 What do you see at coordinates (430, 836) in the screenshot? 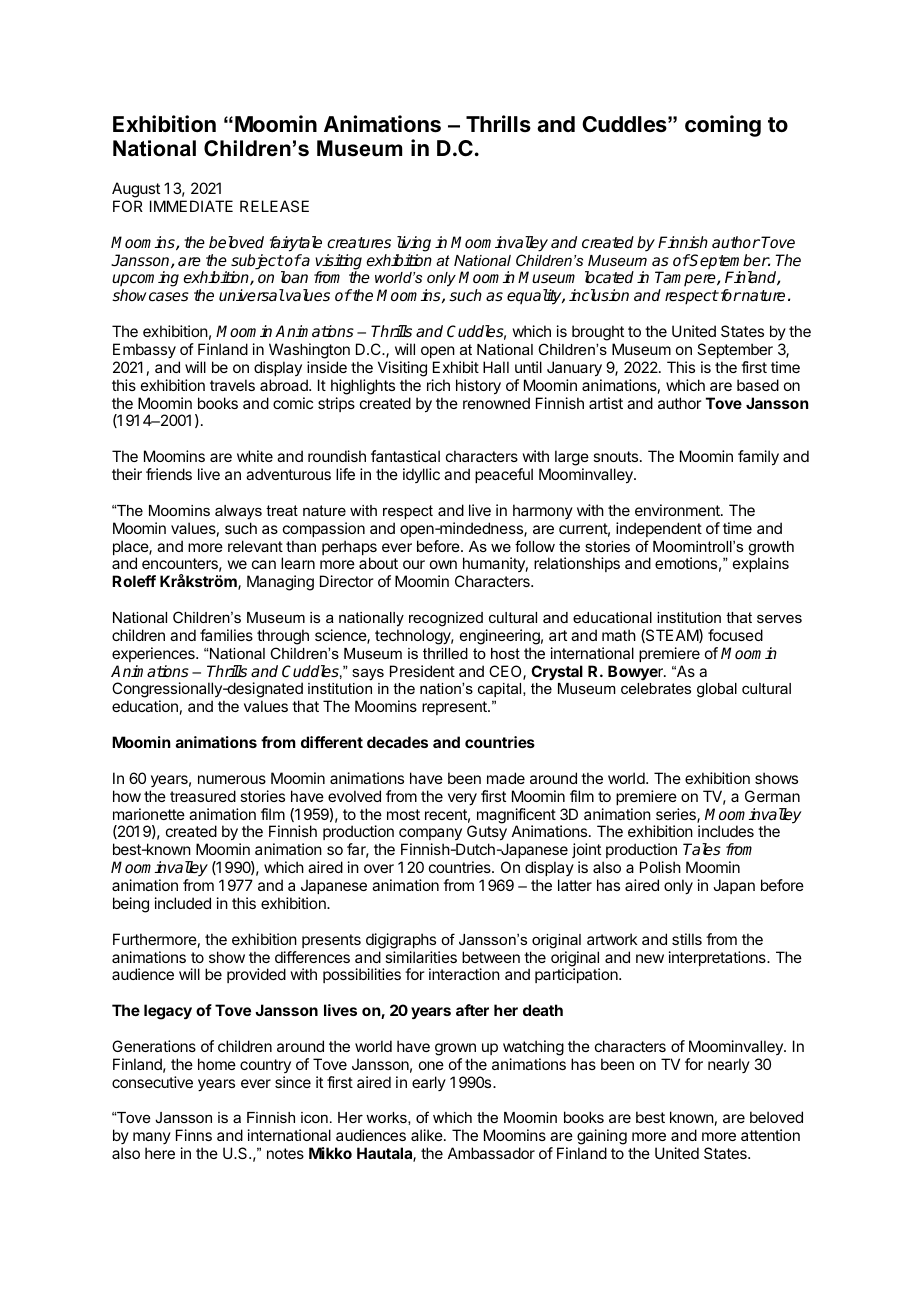
I see `company` at bounding box center [430, 836].
